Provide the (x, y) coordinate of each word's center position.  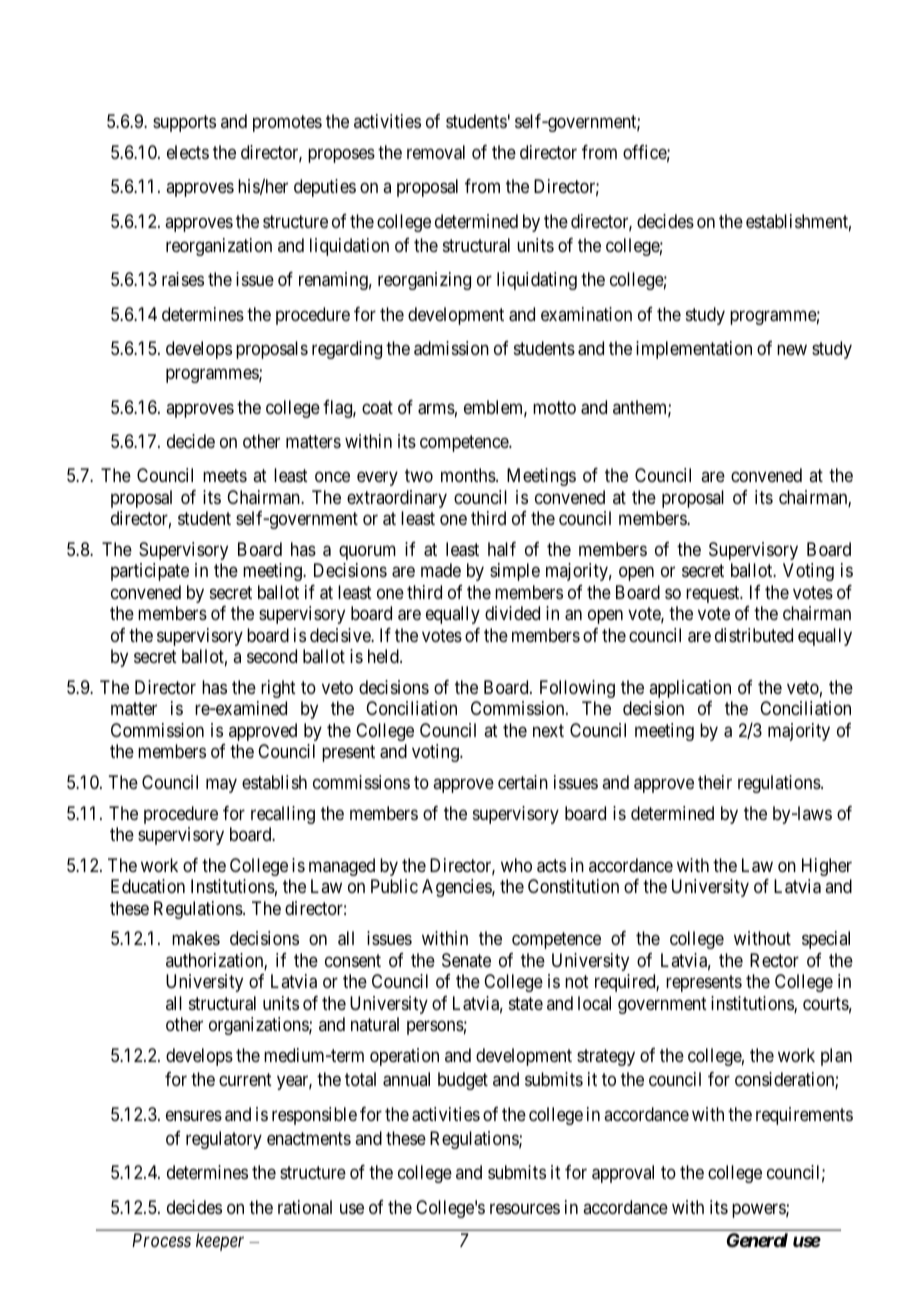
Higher (827, 867)
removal (436, 152)
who (516, 865)
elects (188, 152)
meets (225, 475)
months (469, 475)
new (792, 350)
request (714, 594)
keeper (220, 1242)
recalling (283, 815)
